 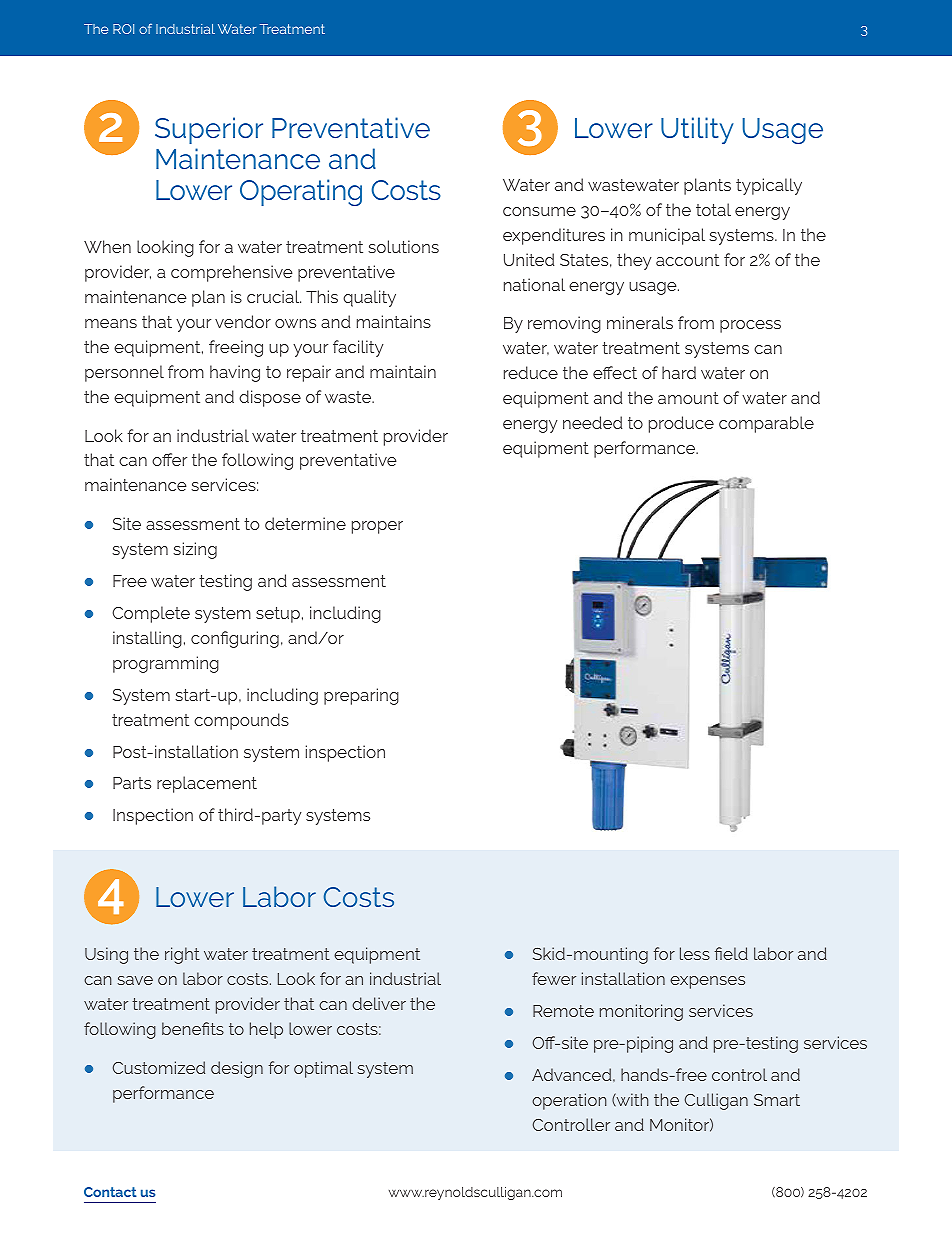 What do you see at coordinates (123, 29) in the document?
I see `ROI` at bounding box center [123, 29].
